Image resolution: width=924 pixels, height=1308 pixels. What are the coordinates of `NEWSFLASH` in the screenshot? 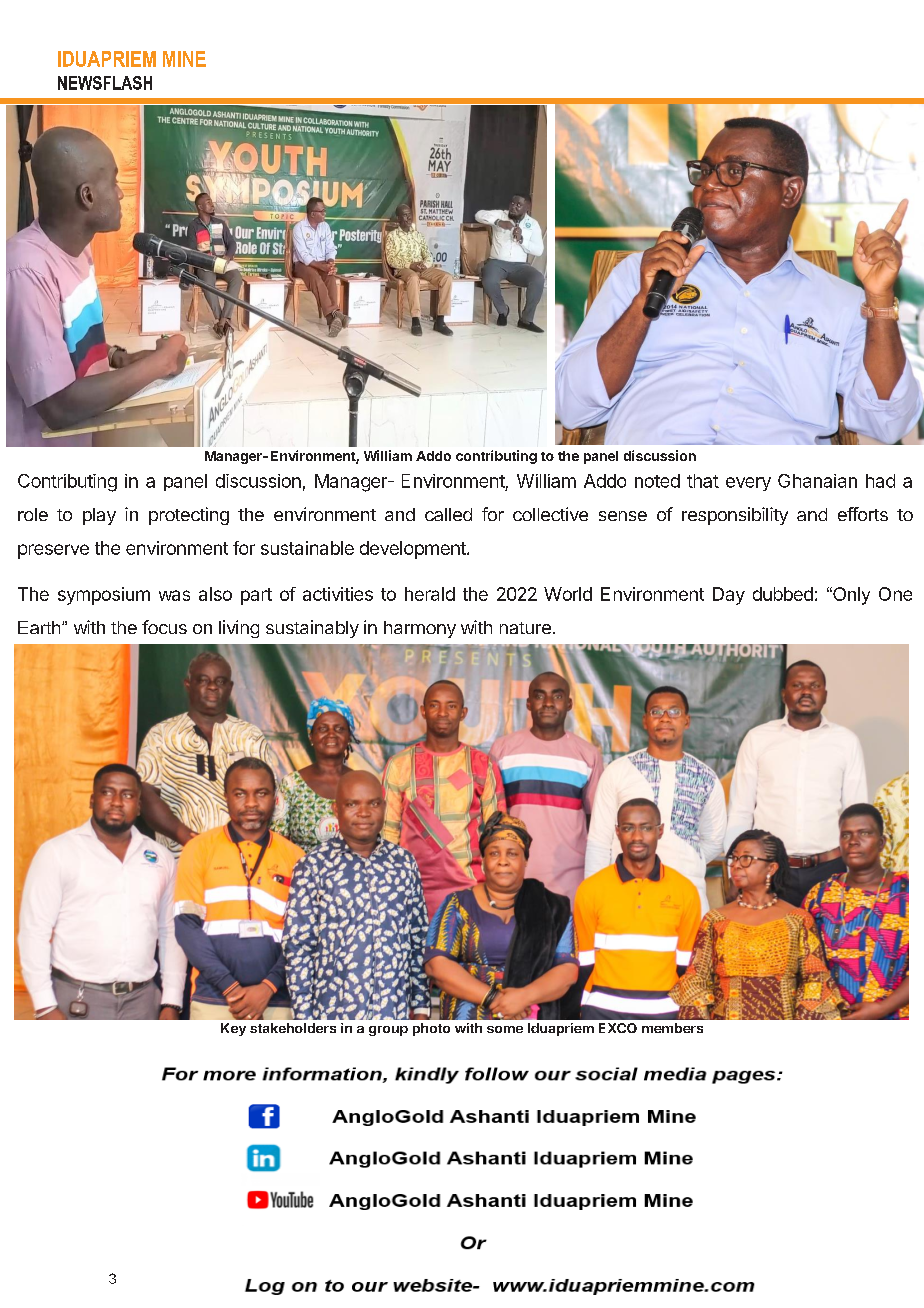 It's located at (105, 83).
